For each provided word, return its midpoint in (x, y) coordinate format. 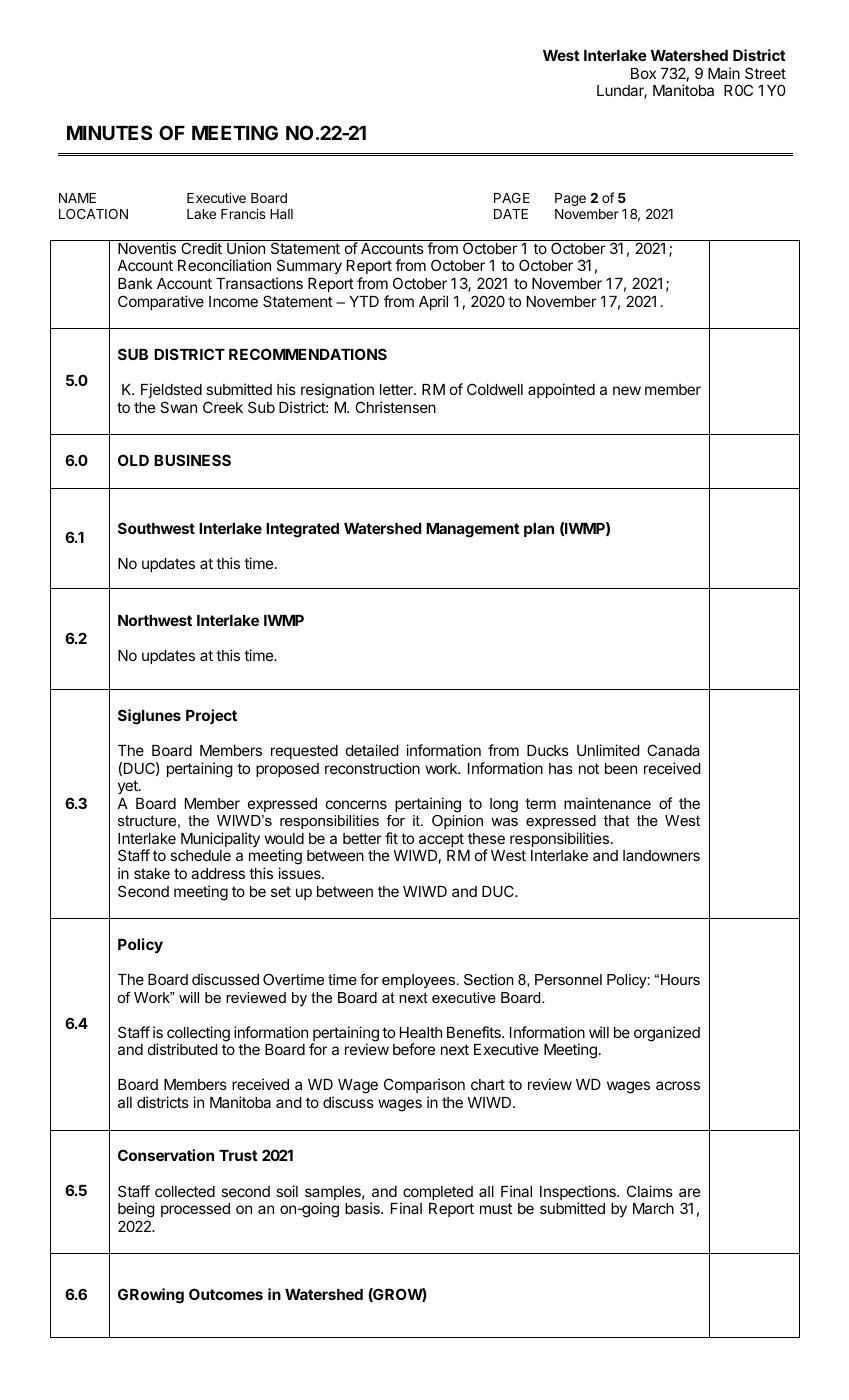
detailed (372, 750)
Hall (281, 214)
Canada (673, 750)
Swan (178, 407)
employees (420, 981)
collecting (198, 1035)
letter (397, 389)
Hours (680, 979)
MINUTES (109, 132)
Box (643, 73)
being (136, 1210)
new (627, 390)
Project (211, 716)
